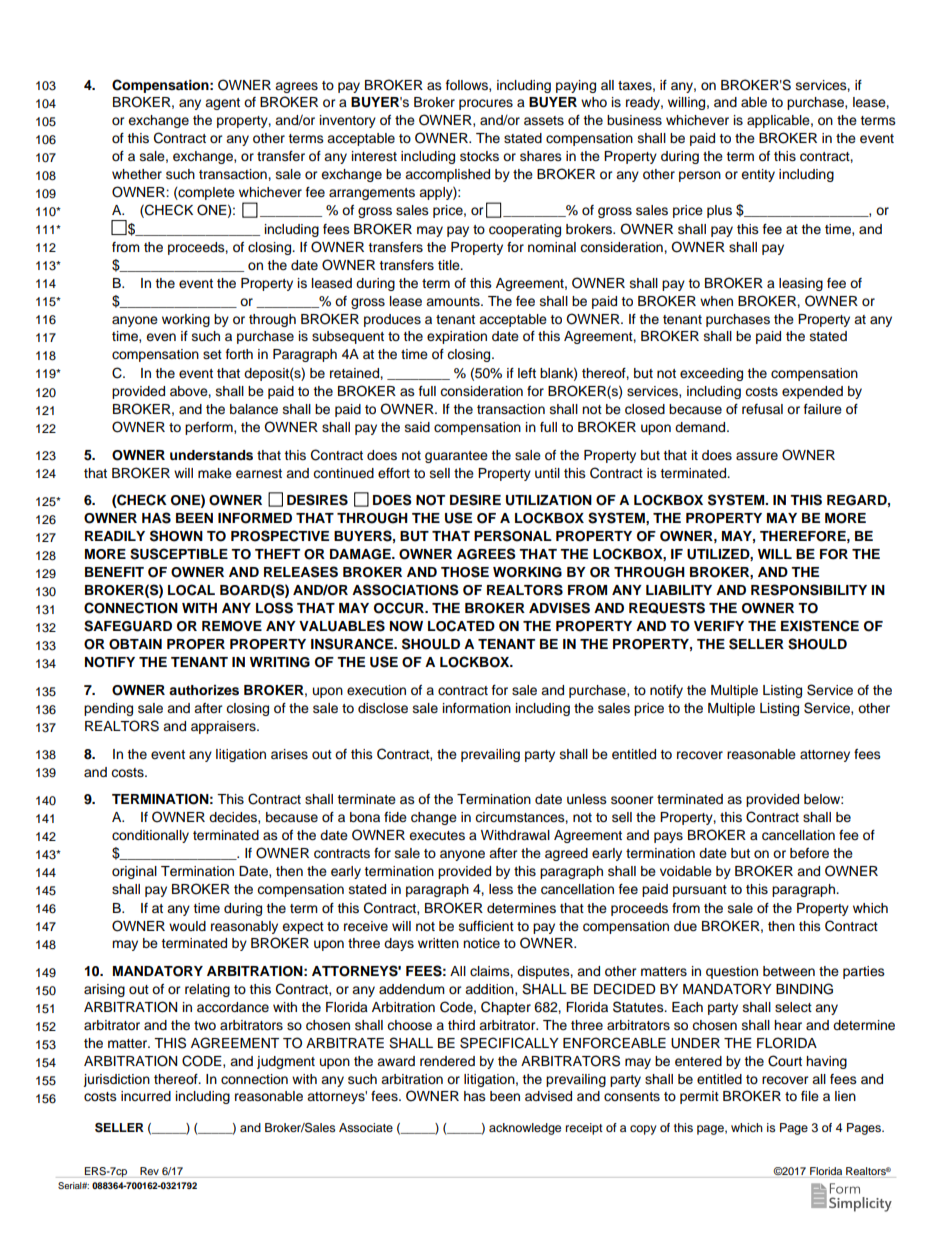  I want to click on information, so click(477, 708).
